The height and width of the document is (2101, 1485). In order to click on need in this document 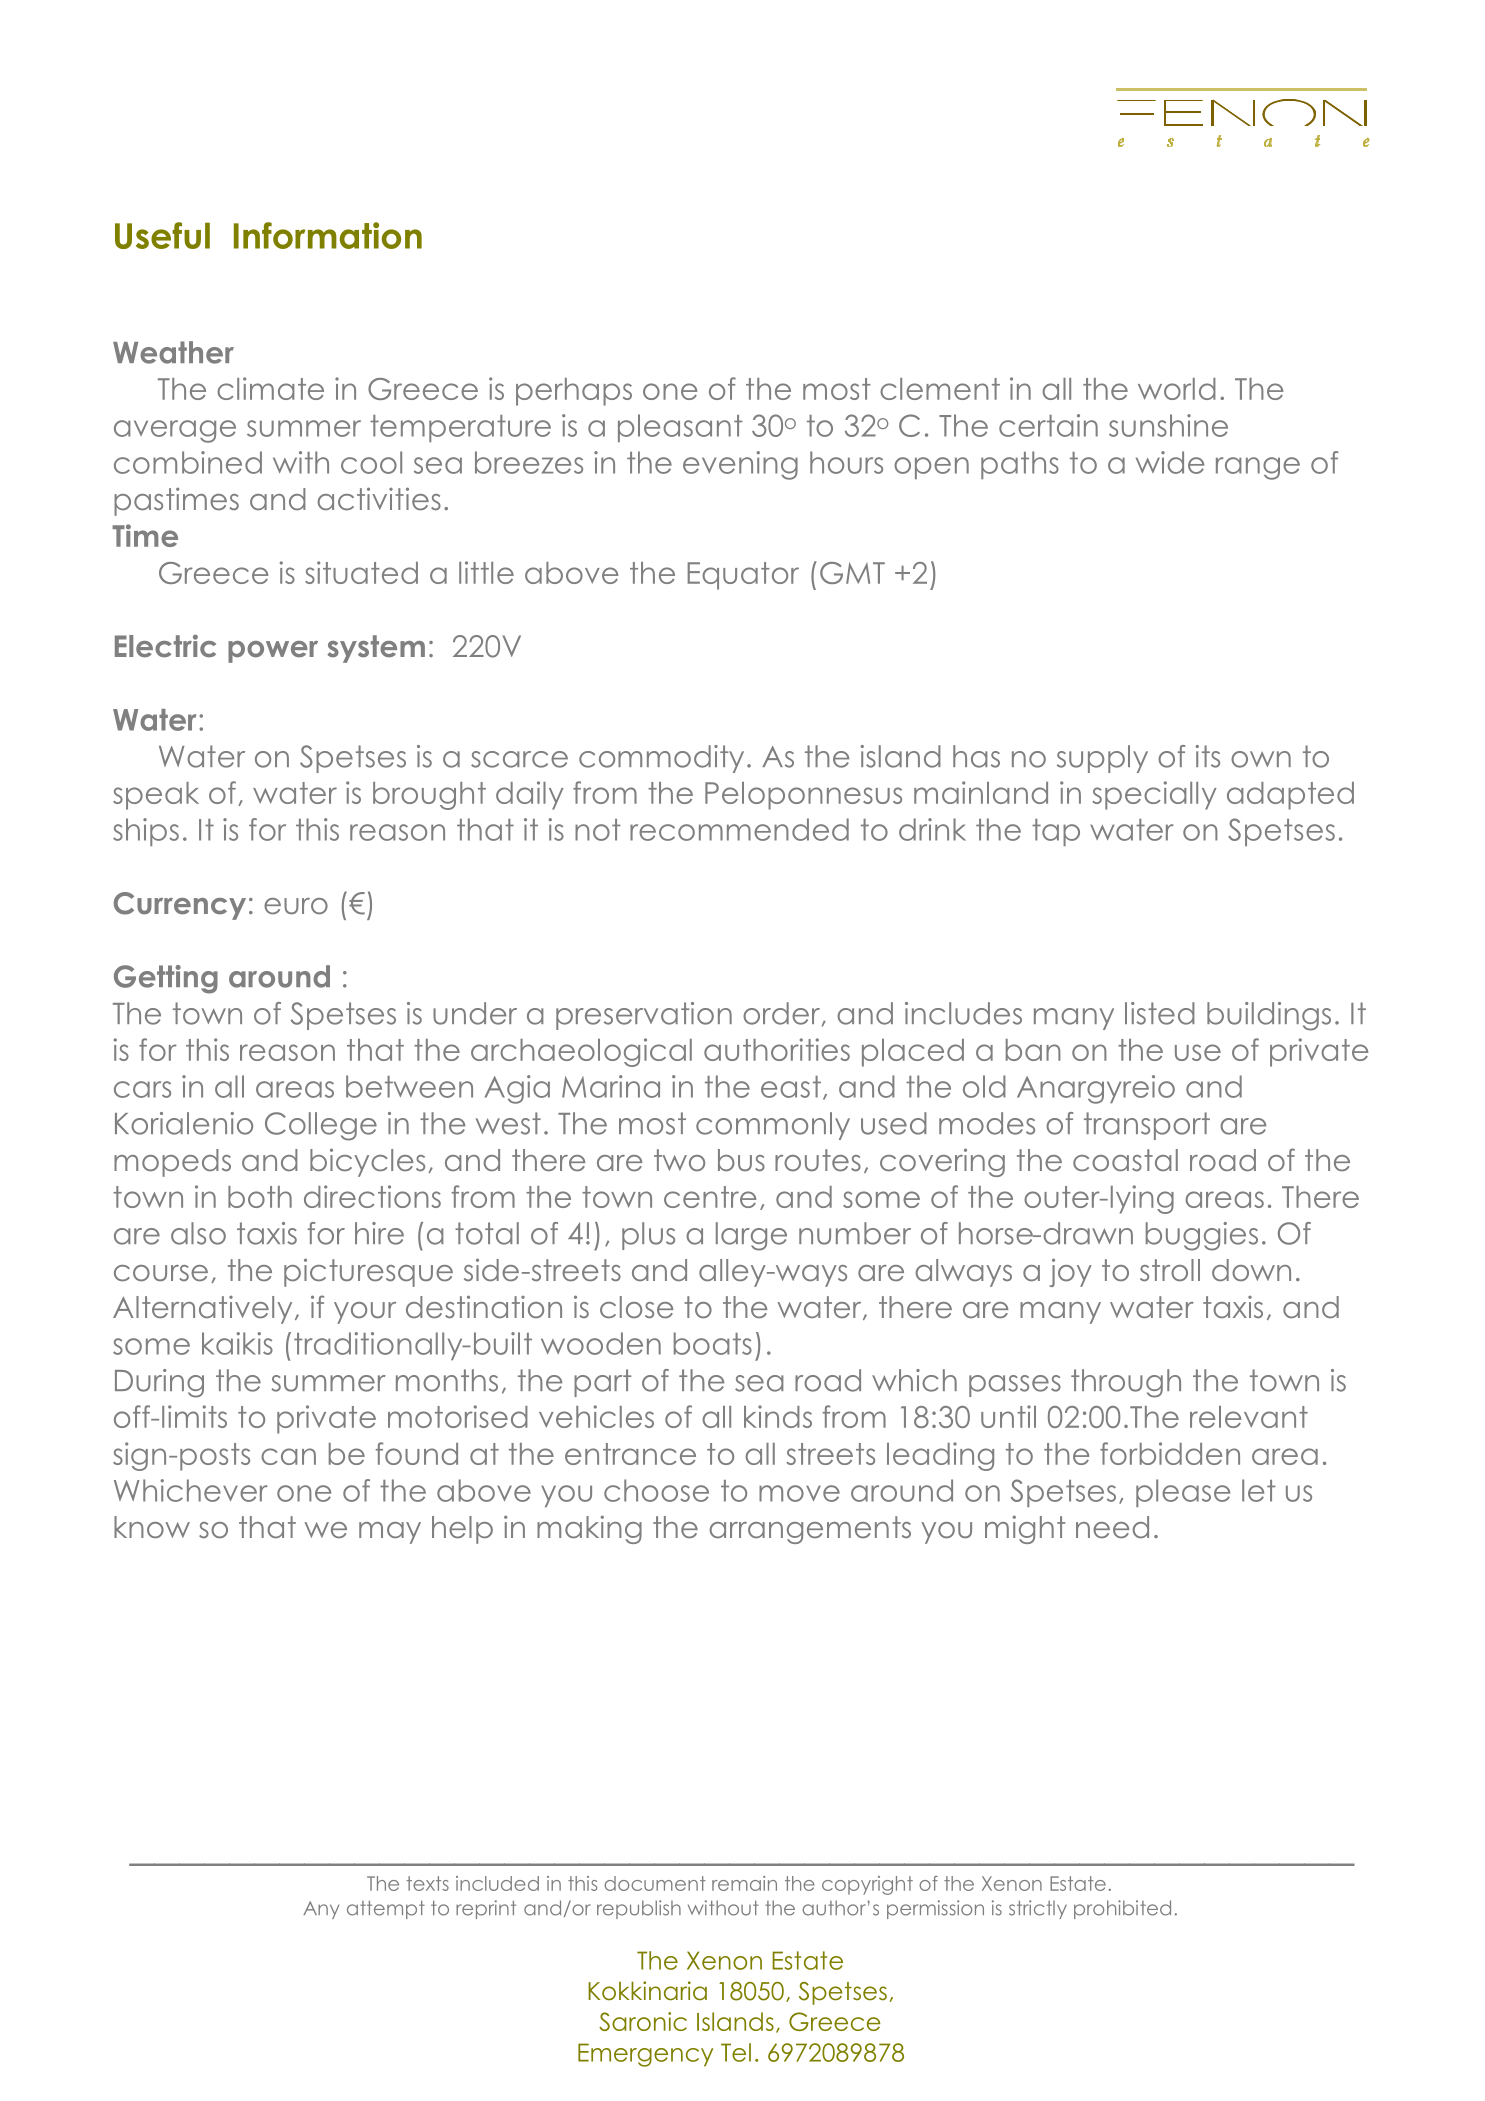, I will do `click(1112, 1527)`.
